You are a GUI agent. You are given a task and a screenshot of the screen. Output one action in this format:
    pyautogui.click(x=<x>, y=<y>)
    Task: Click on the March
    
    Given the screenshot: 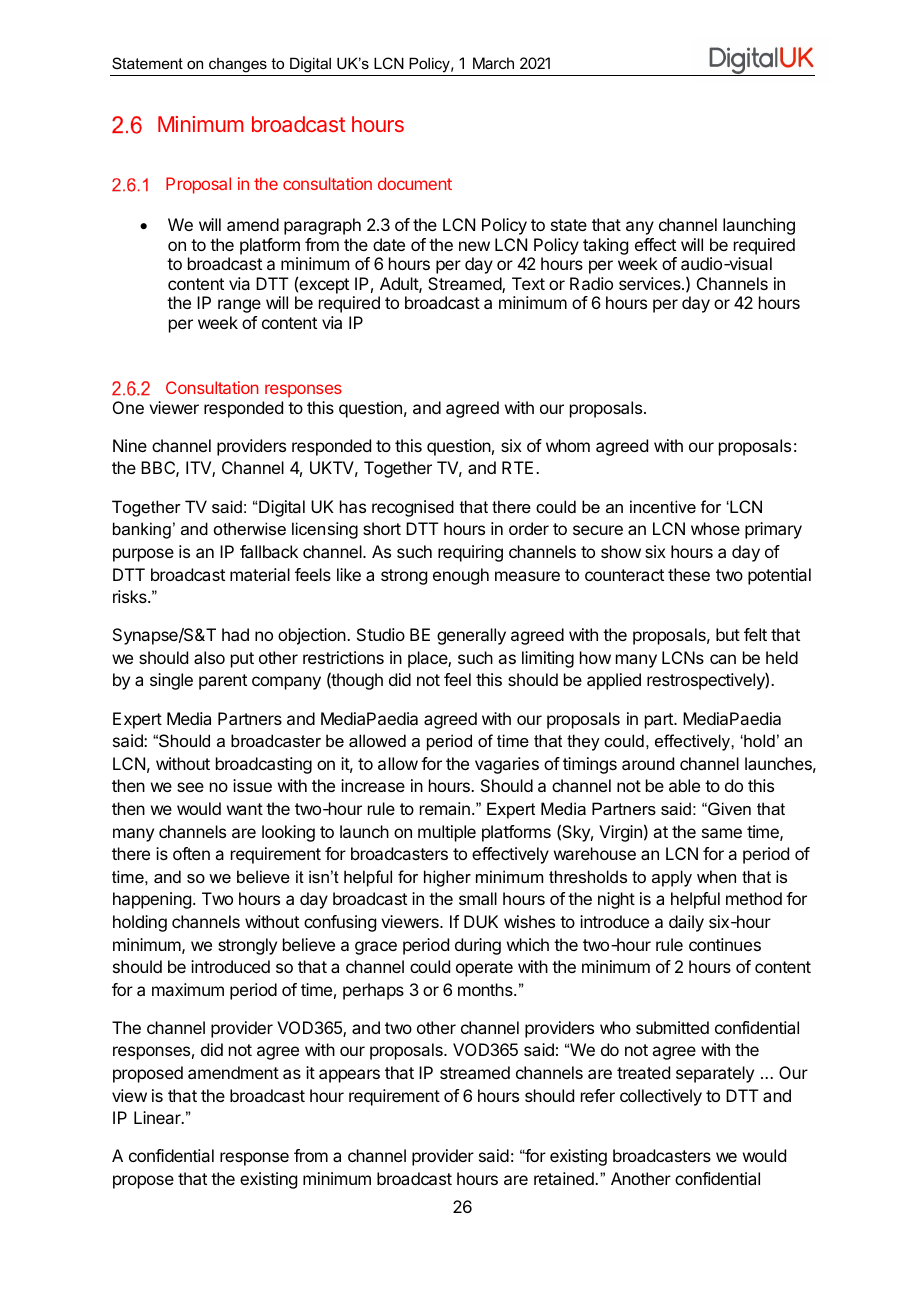 What is the action you would take?
    pyautogui.click(x=493, y=63)
